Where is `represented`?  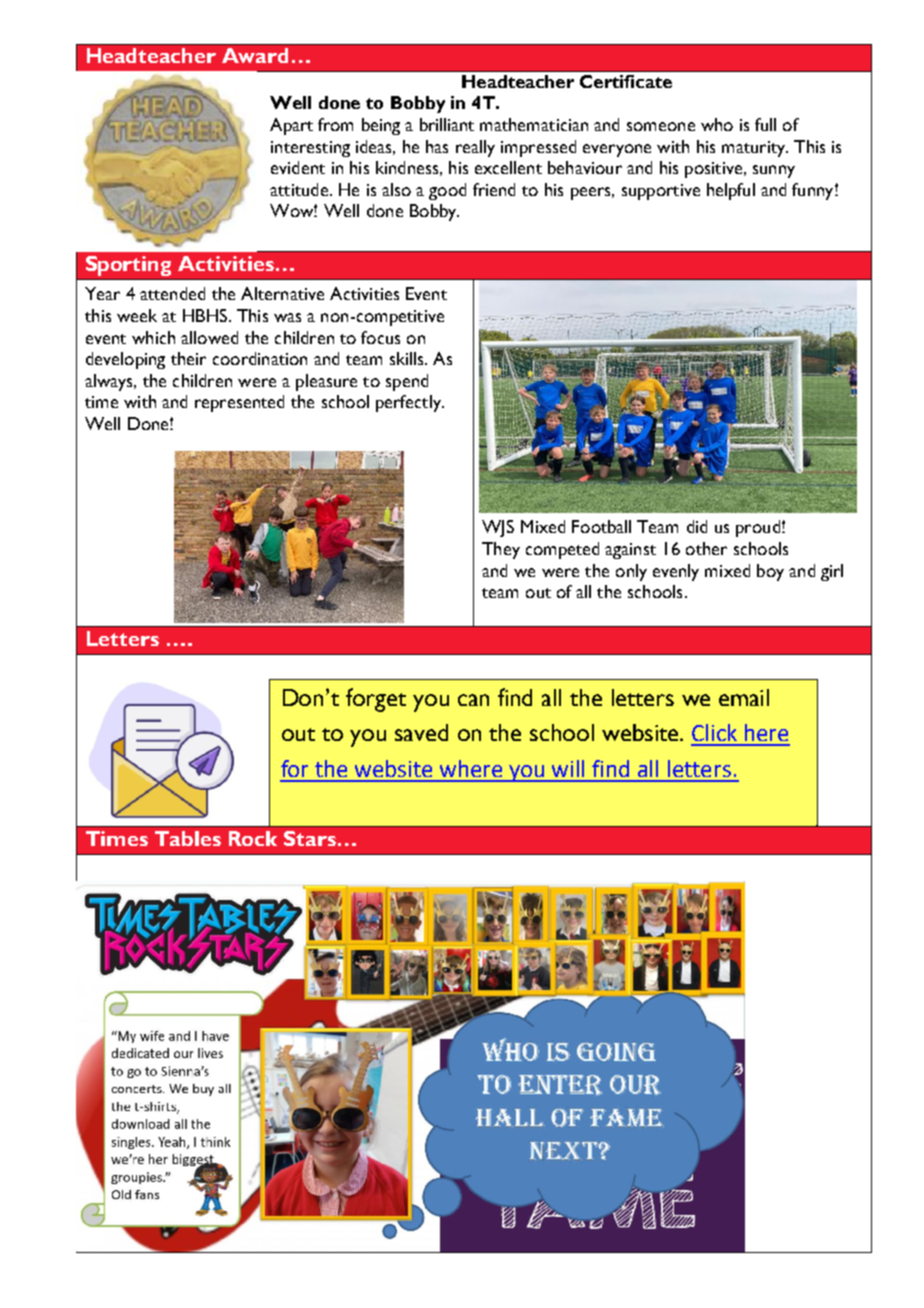
represented is located at coordinates (239, 403).
